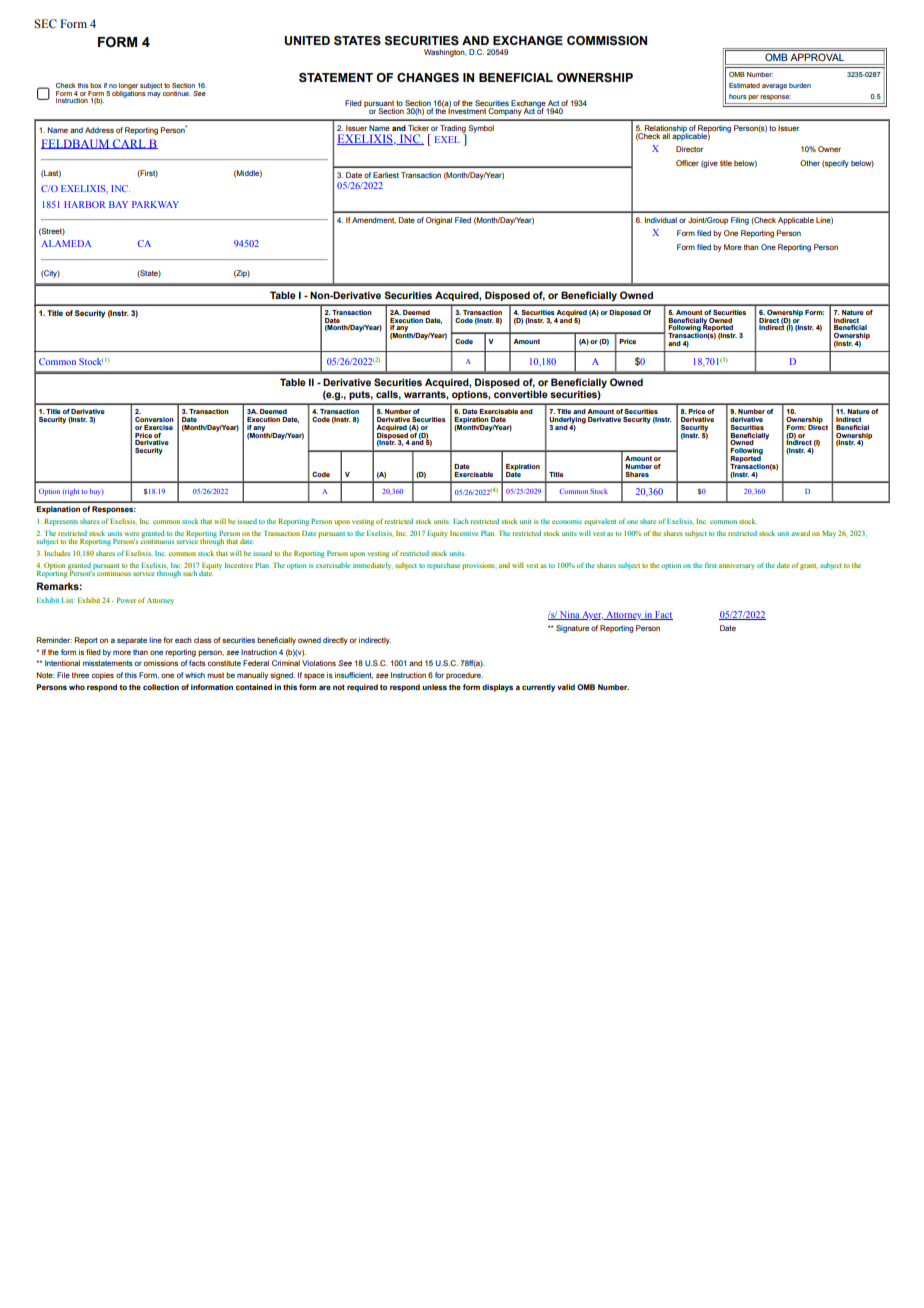  I want to click on Original, so click(439, 221).
